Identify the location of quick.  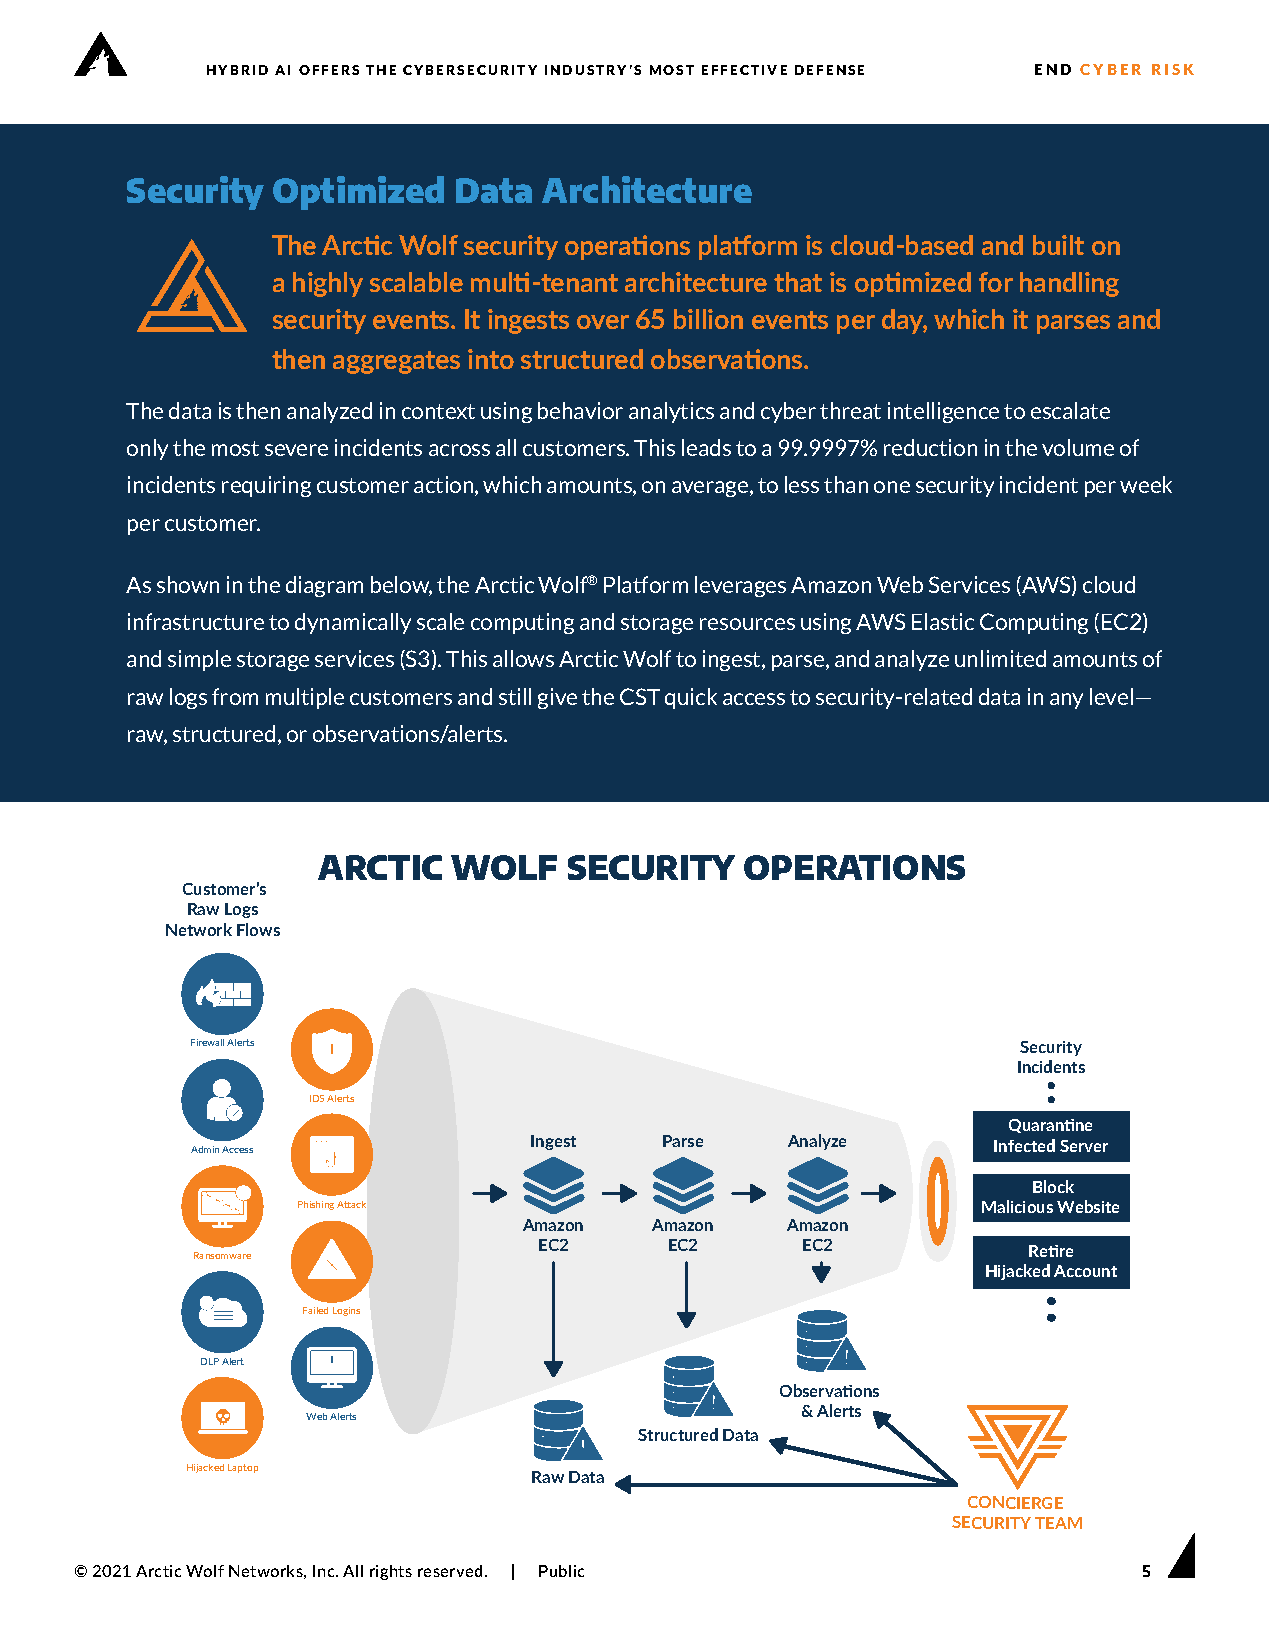
(691, 698).
